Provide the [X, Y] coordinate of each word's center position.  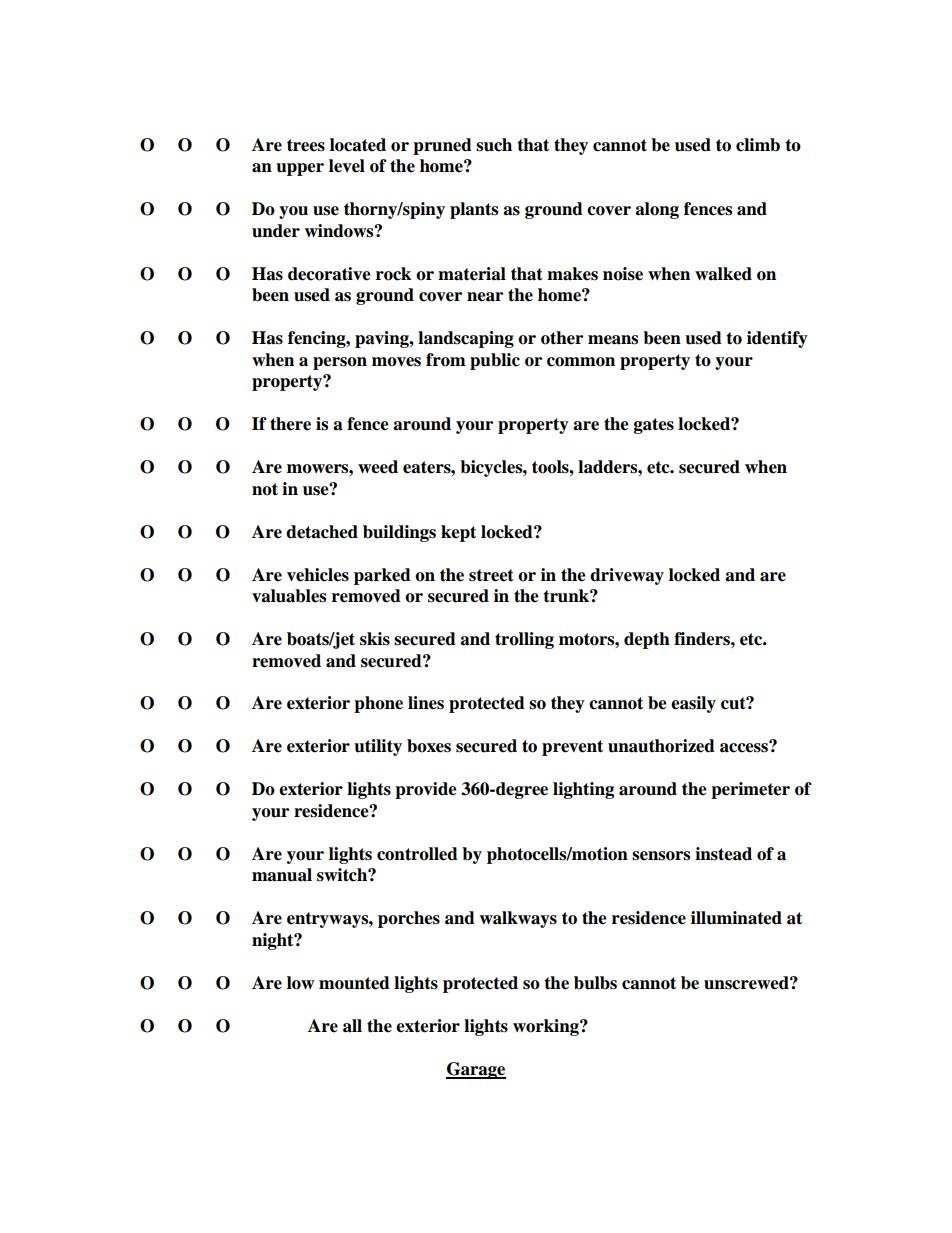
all [352, 1026]
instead [723, 854]
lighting [583, 790]
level [347, 166]
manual [282, 875]
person [340, 363]
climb [758, 145]
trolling [524, 640]
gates [654, 426]
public [495, 361]
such [494, 145]
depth [647, 640]
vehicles [318, 575]
